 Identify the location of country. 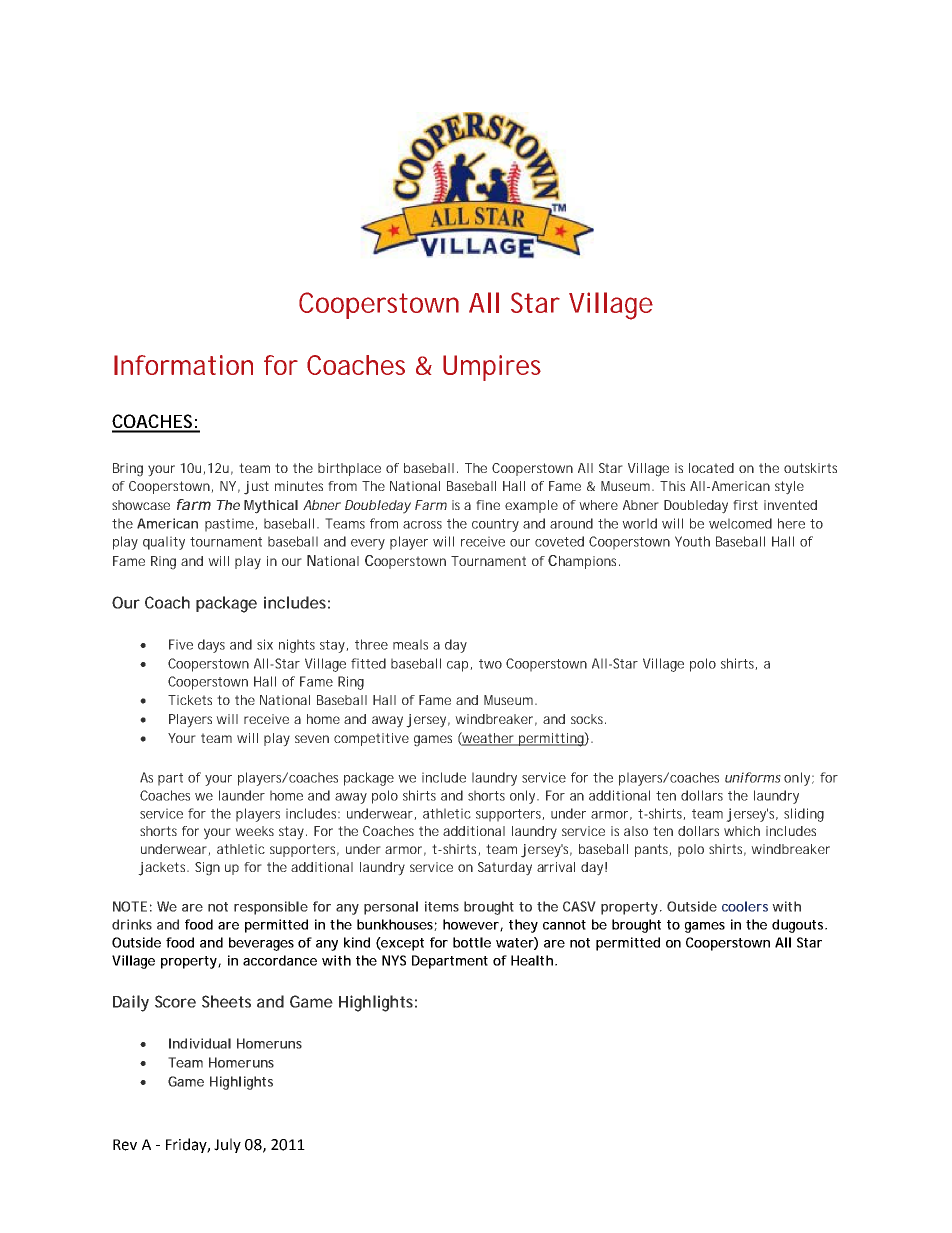
(495, 525).
